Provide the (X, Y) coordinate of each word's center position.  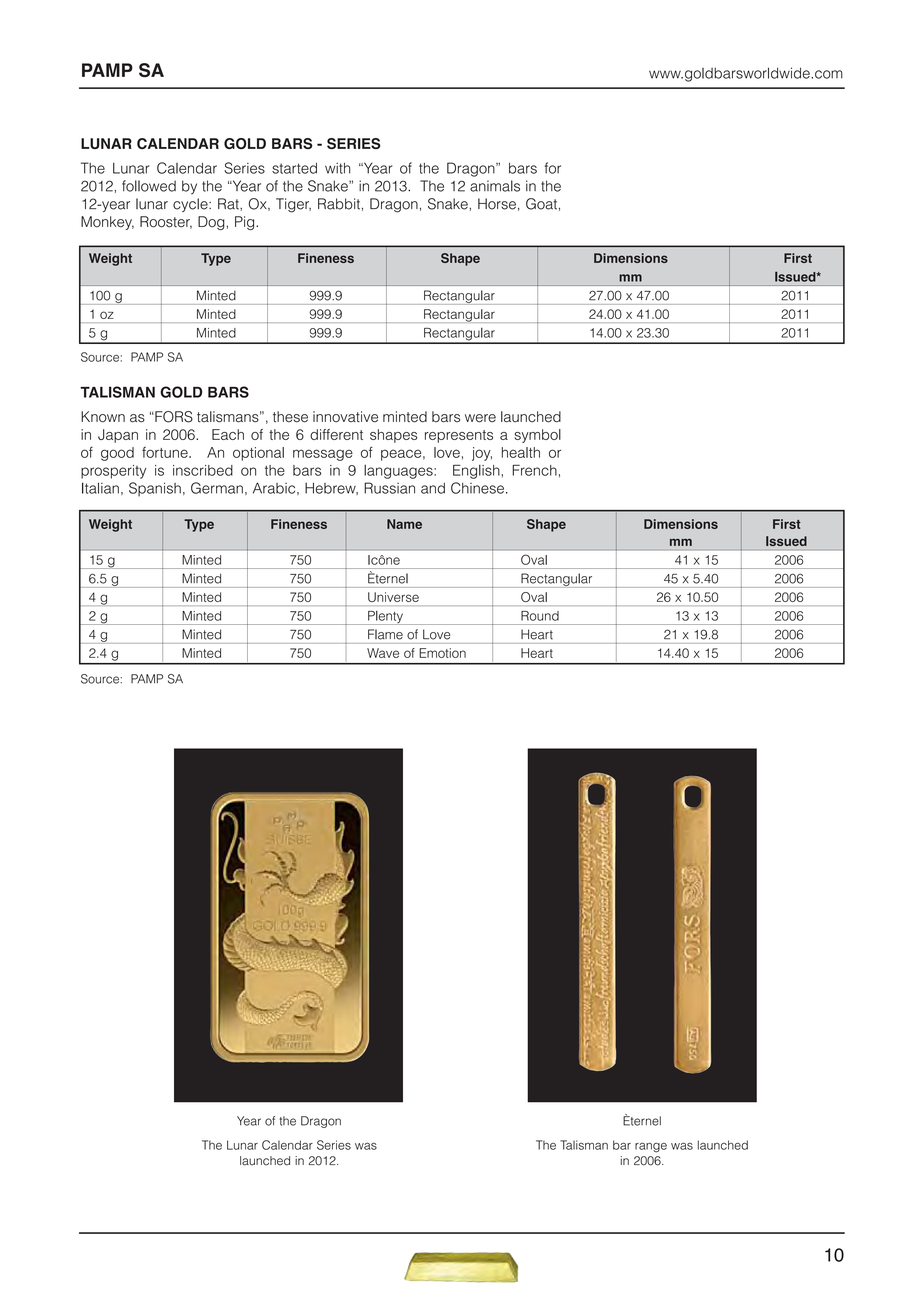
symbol (537, 436)
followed (149, 186)
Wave (383, 653)
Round (540, 616)
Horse (497, 204)
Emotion (442, 653)
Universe (393, 597)
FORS (173, 417)
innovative (345, 417)
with (337, 168)
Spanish (155, 489)
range (651, 1147)
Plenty (385, 618)
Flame (385, 634)
